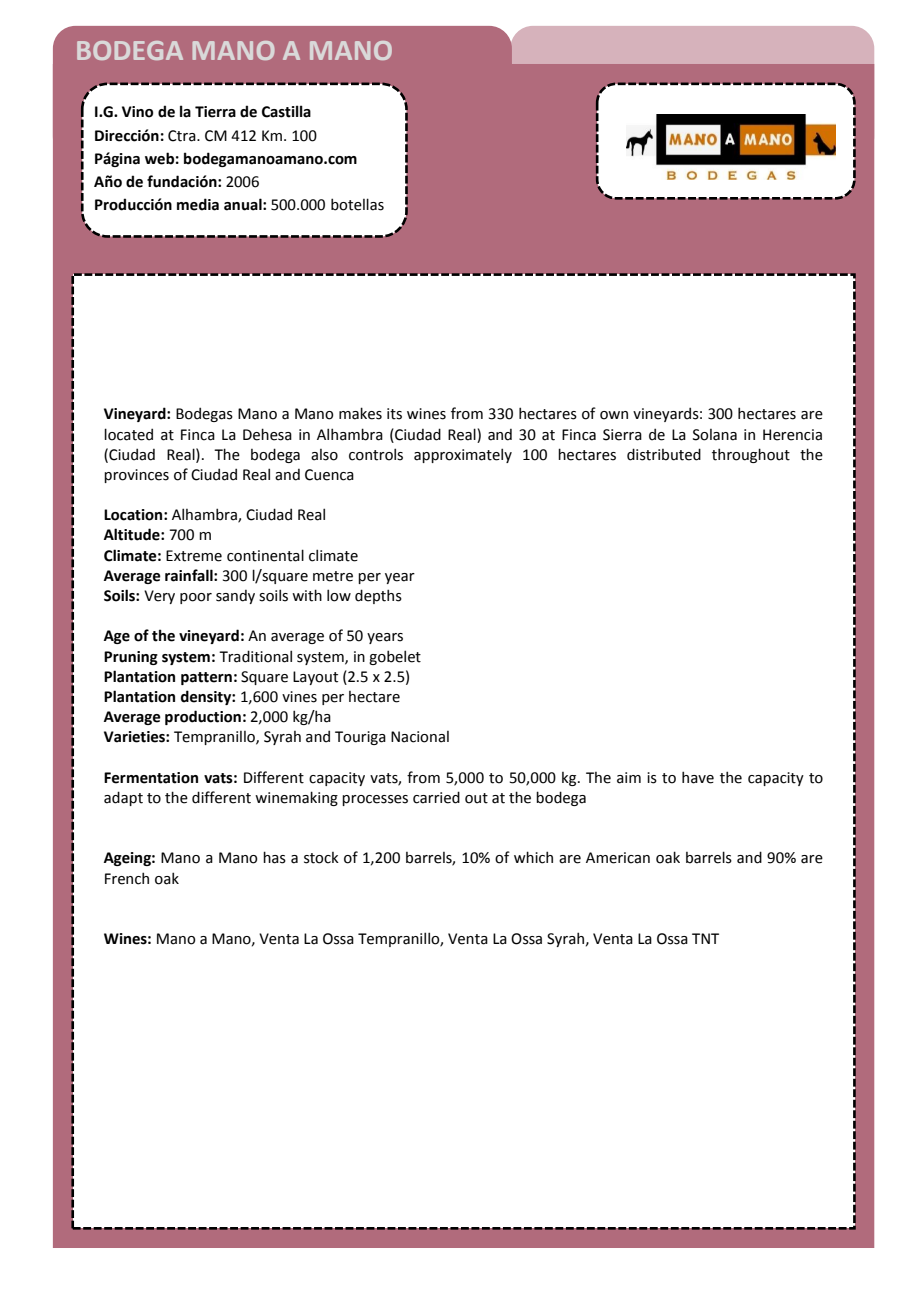  Describe the element at coordinates (664, 454) in the screenshot. I see `distributed` at that location.
